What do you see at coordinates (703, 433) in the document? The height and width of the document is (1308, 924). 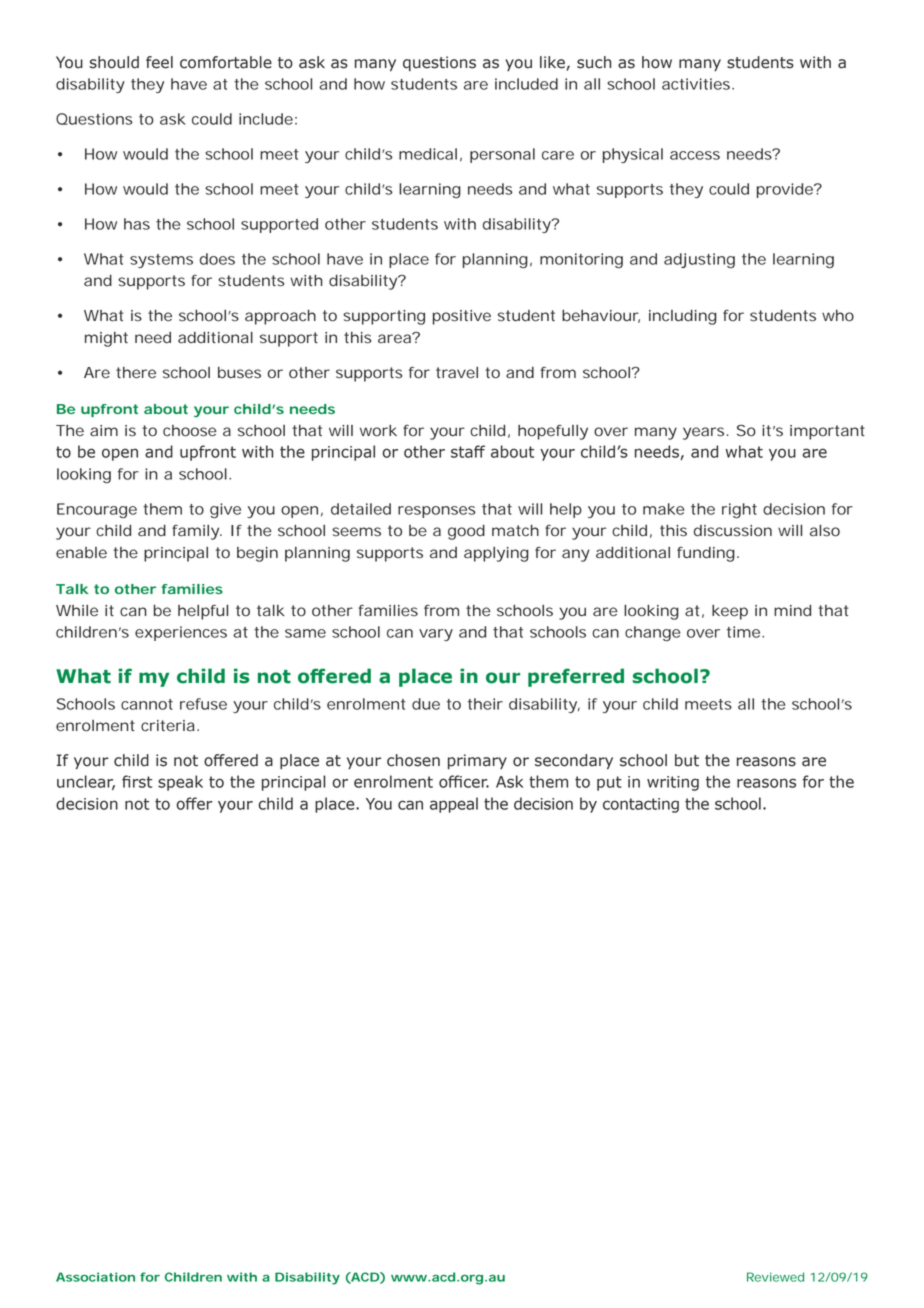 I see `years` at bounding box center [703, 433].
